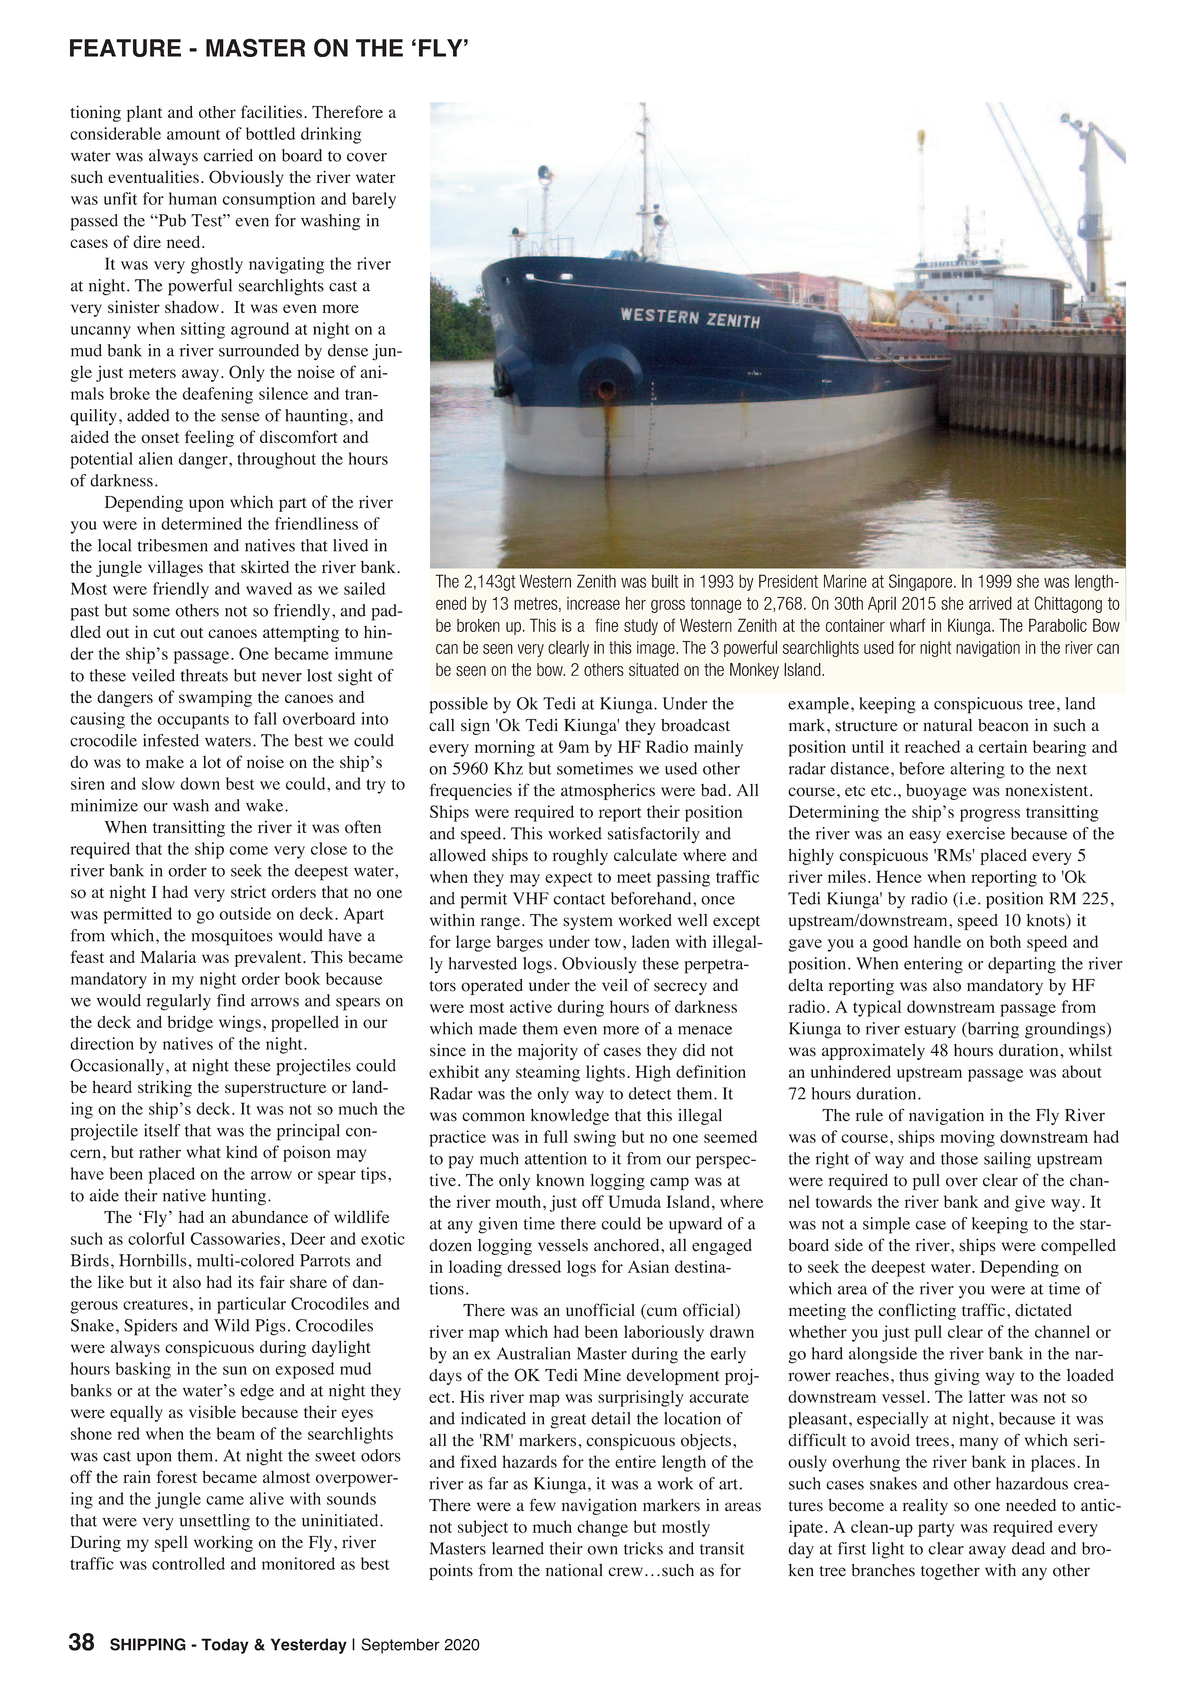 Image resolution: width=1194 pixels, height=1689 pixels. I want to click on roughly, so click(580, 857).
